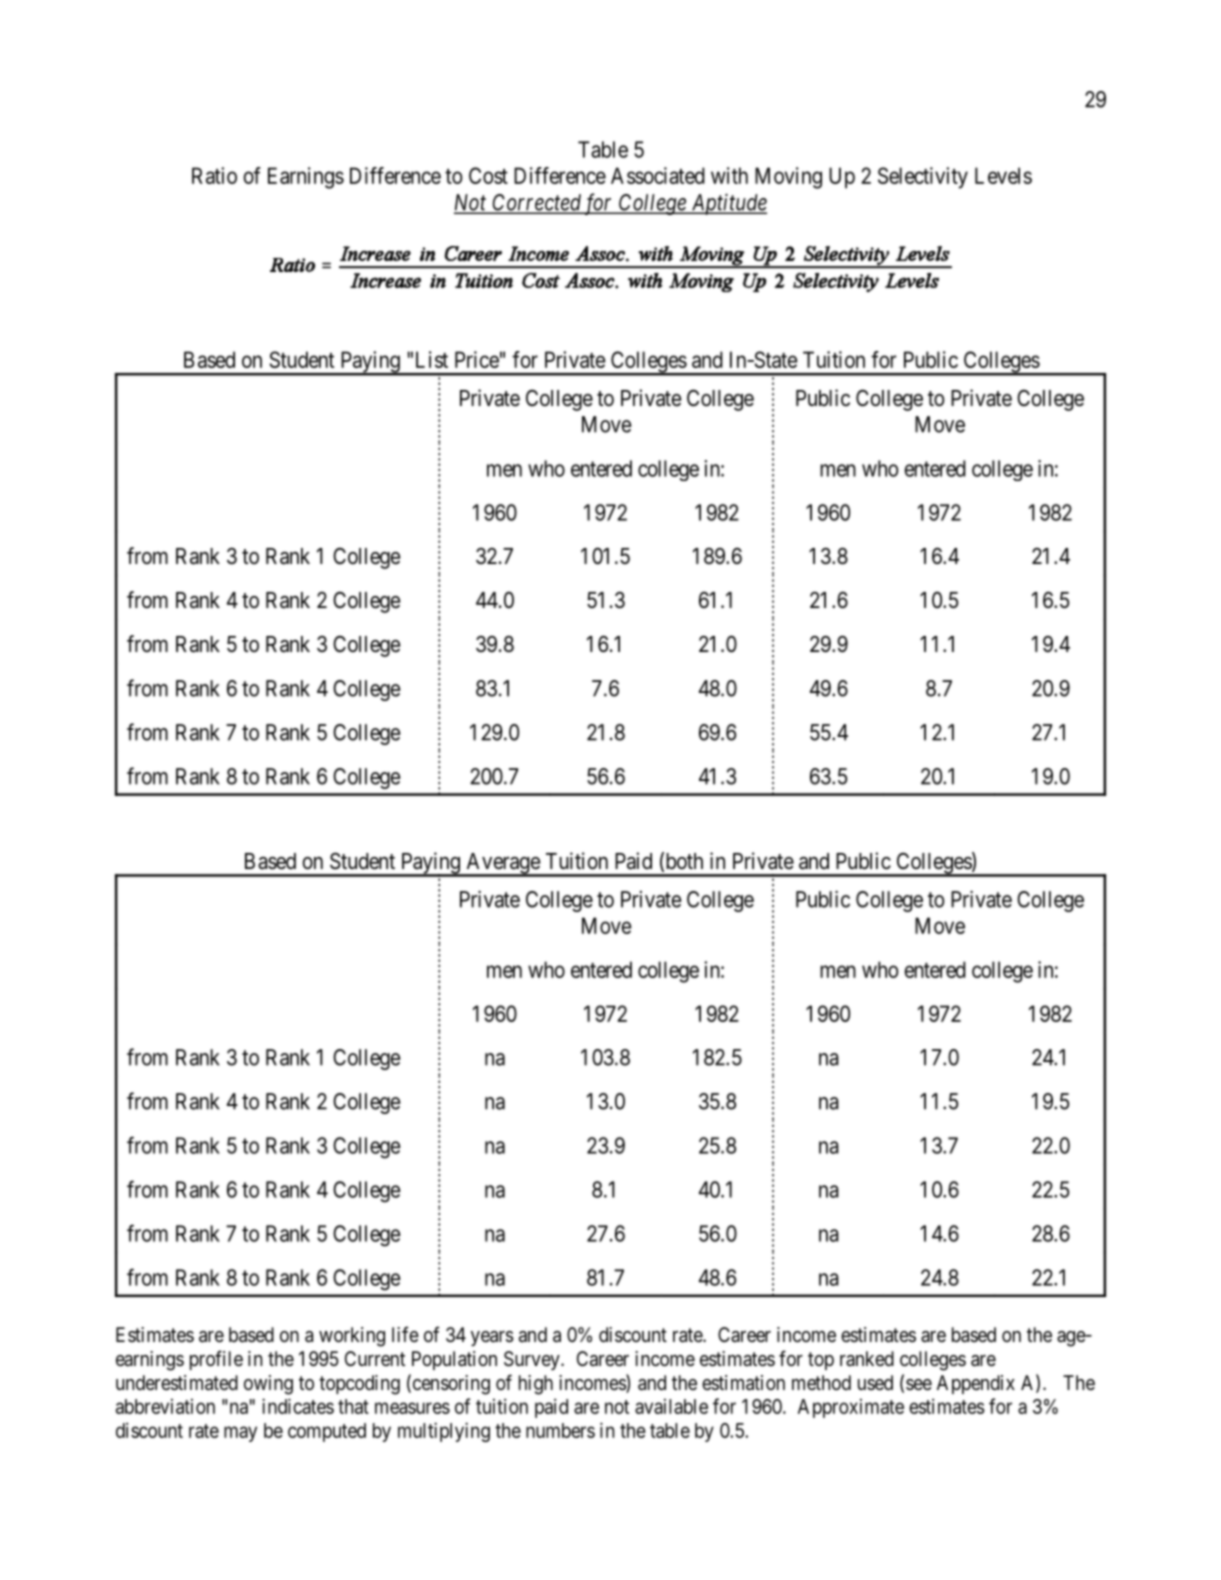 This page has width=1221, height=1580. What do you see at coordinates (352, 1337) in the page?
I see `working` at bounding box center [352, 1337].
